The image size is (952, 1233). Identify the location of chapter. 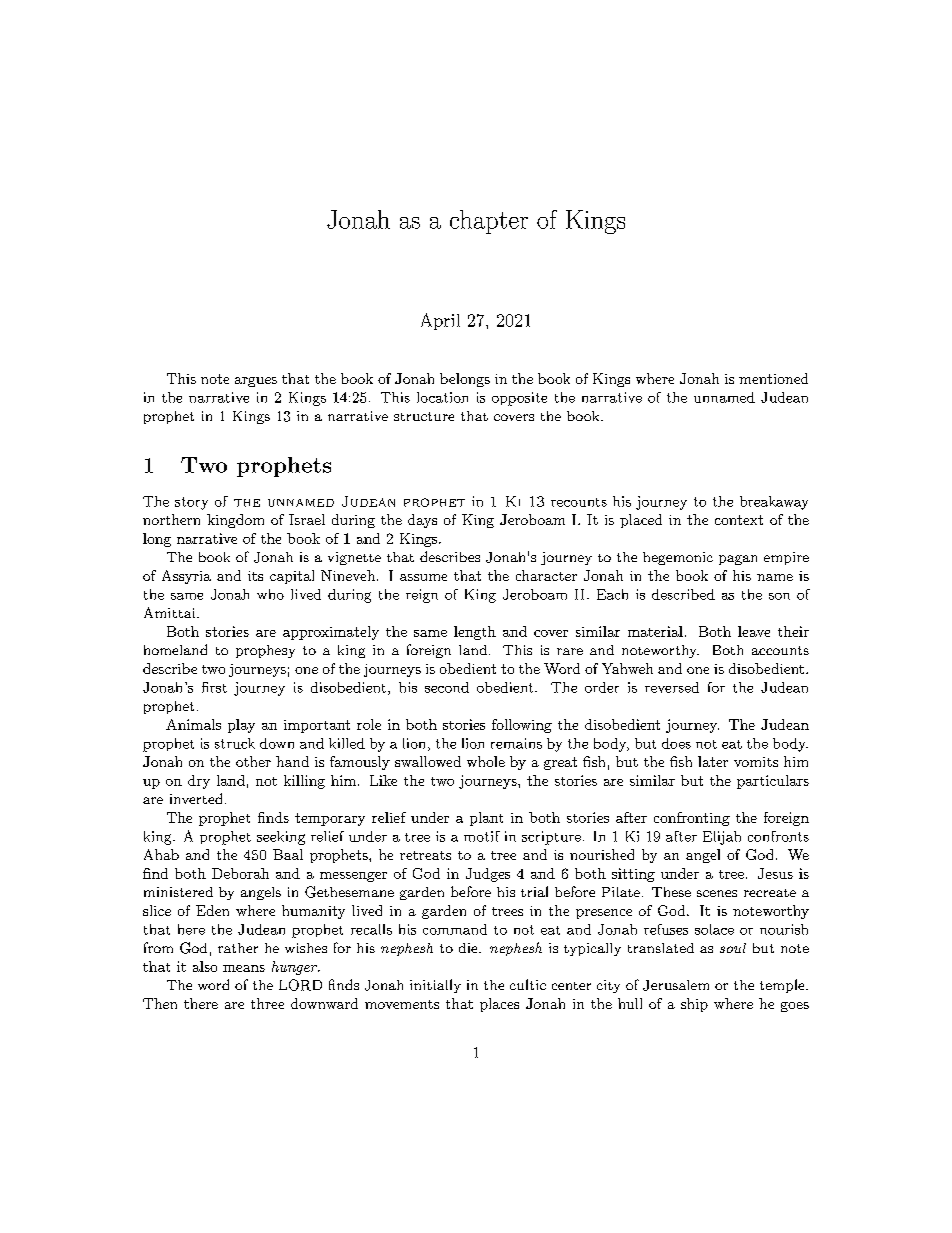
(489, 222).
